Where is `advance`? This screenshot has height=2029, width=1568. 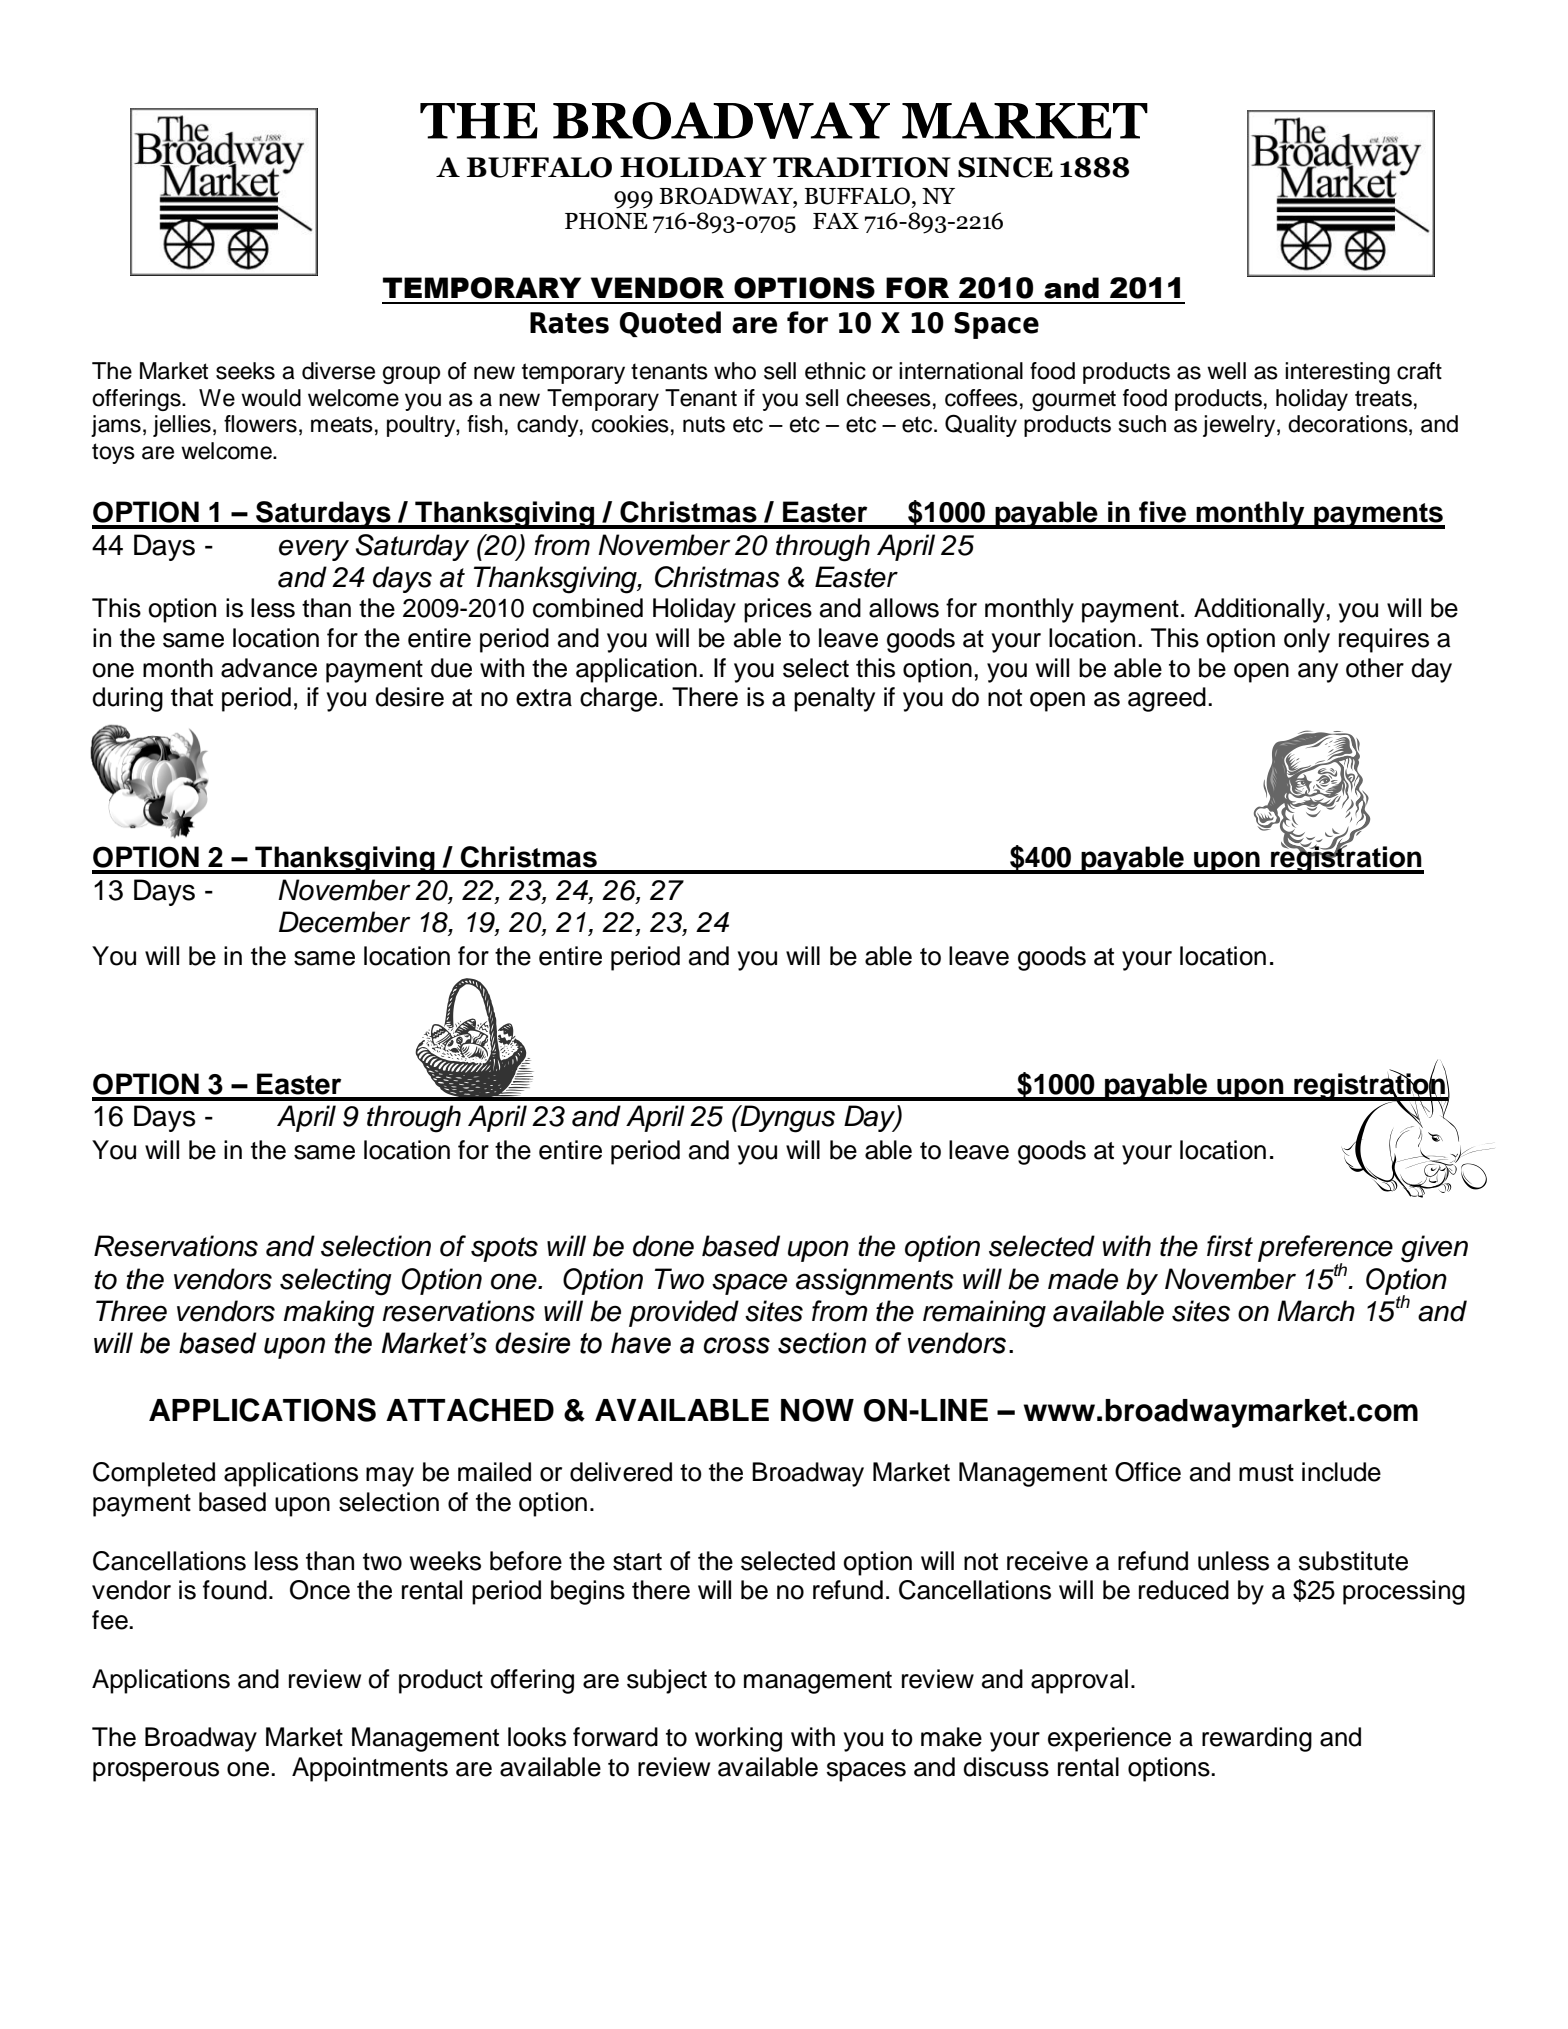 advance is located at coordinates (269, 668).
